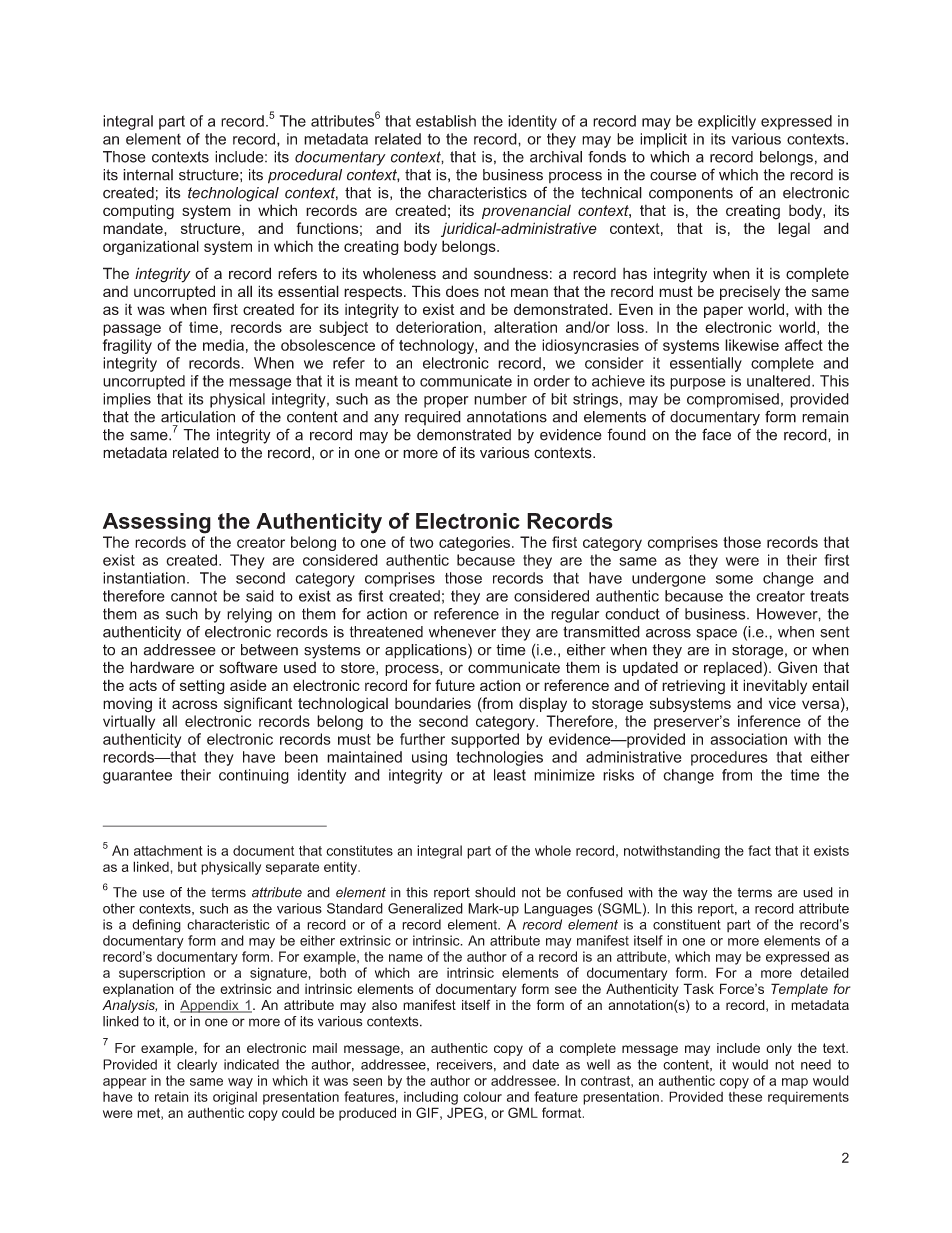 This screenshot has width=952, height=1233. Describe the element at coordinates (716, 635) in the screenshot. I see `space` at that location.
